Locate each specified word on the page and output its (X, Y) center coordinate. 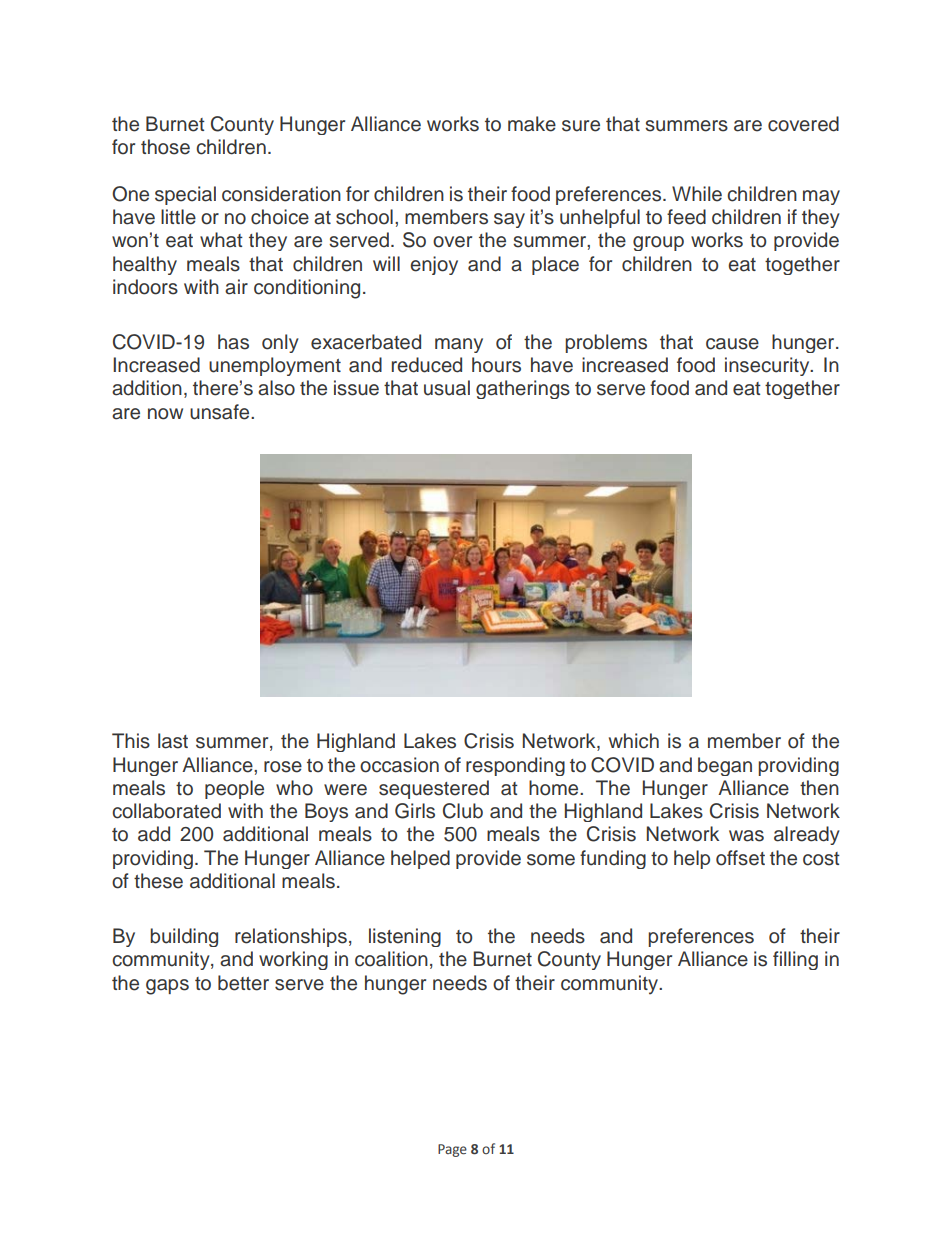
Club (463, 811)
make (532, 124)
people (234, 789)
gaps (167, 987)
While (697, 194)
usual (447, 388)
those (165, 147)
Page (452, 1150)
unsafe (221, 412)
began (725, 766)
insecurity (768, 366)
